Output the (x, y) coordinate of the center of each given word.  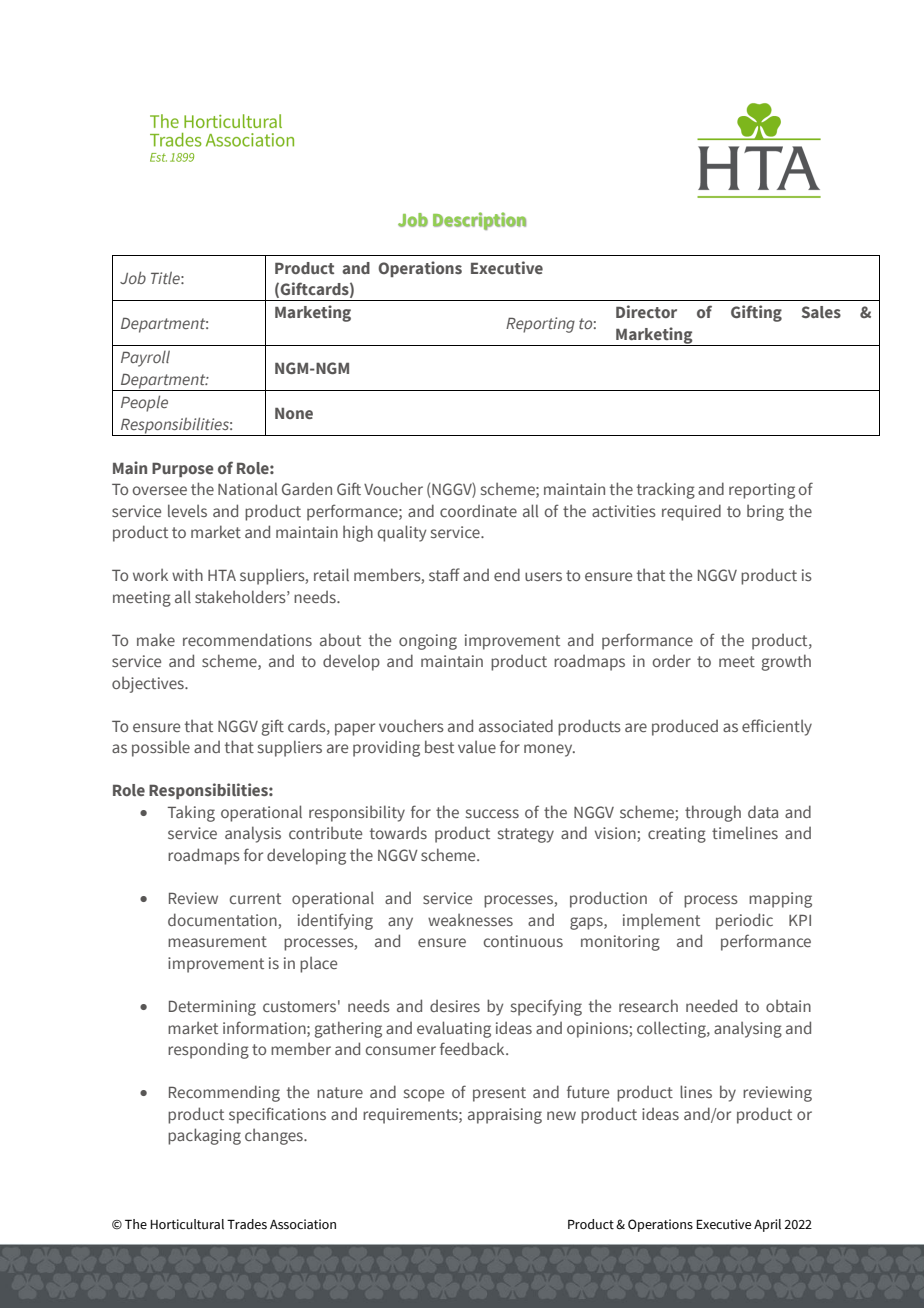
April (767, 1225)
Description (479, 221)
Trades (247, 1224)
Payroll (145, 358)
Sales (821, 312)
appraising (505, 1116)
